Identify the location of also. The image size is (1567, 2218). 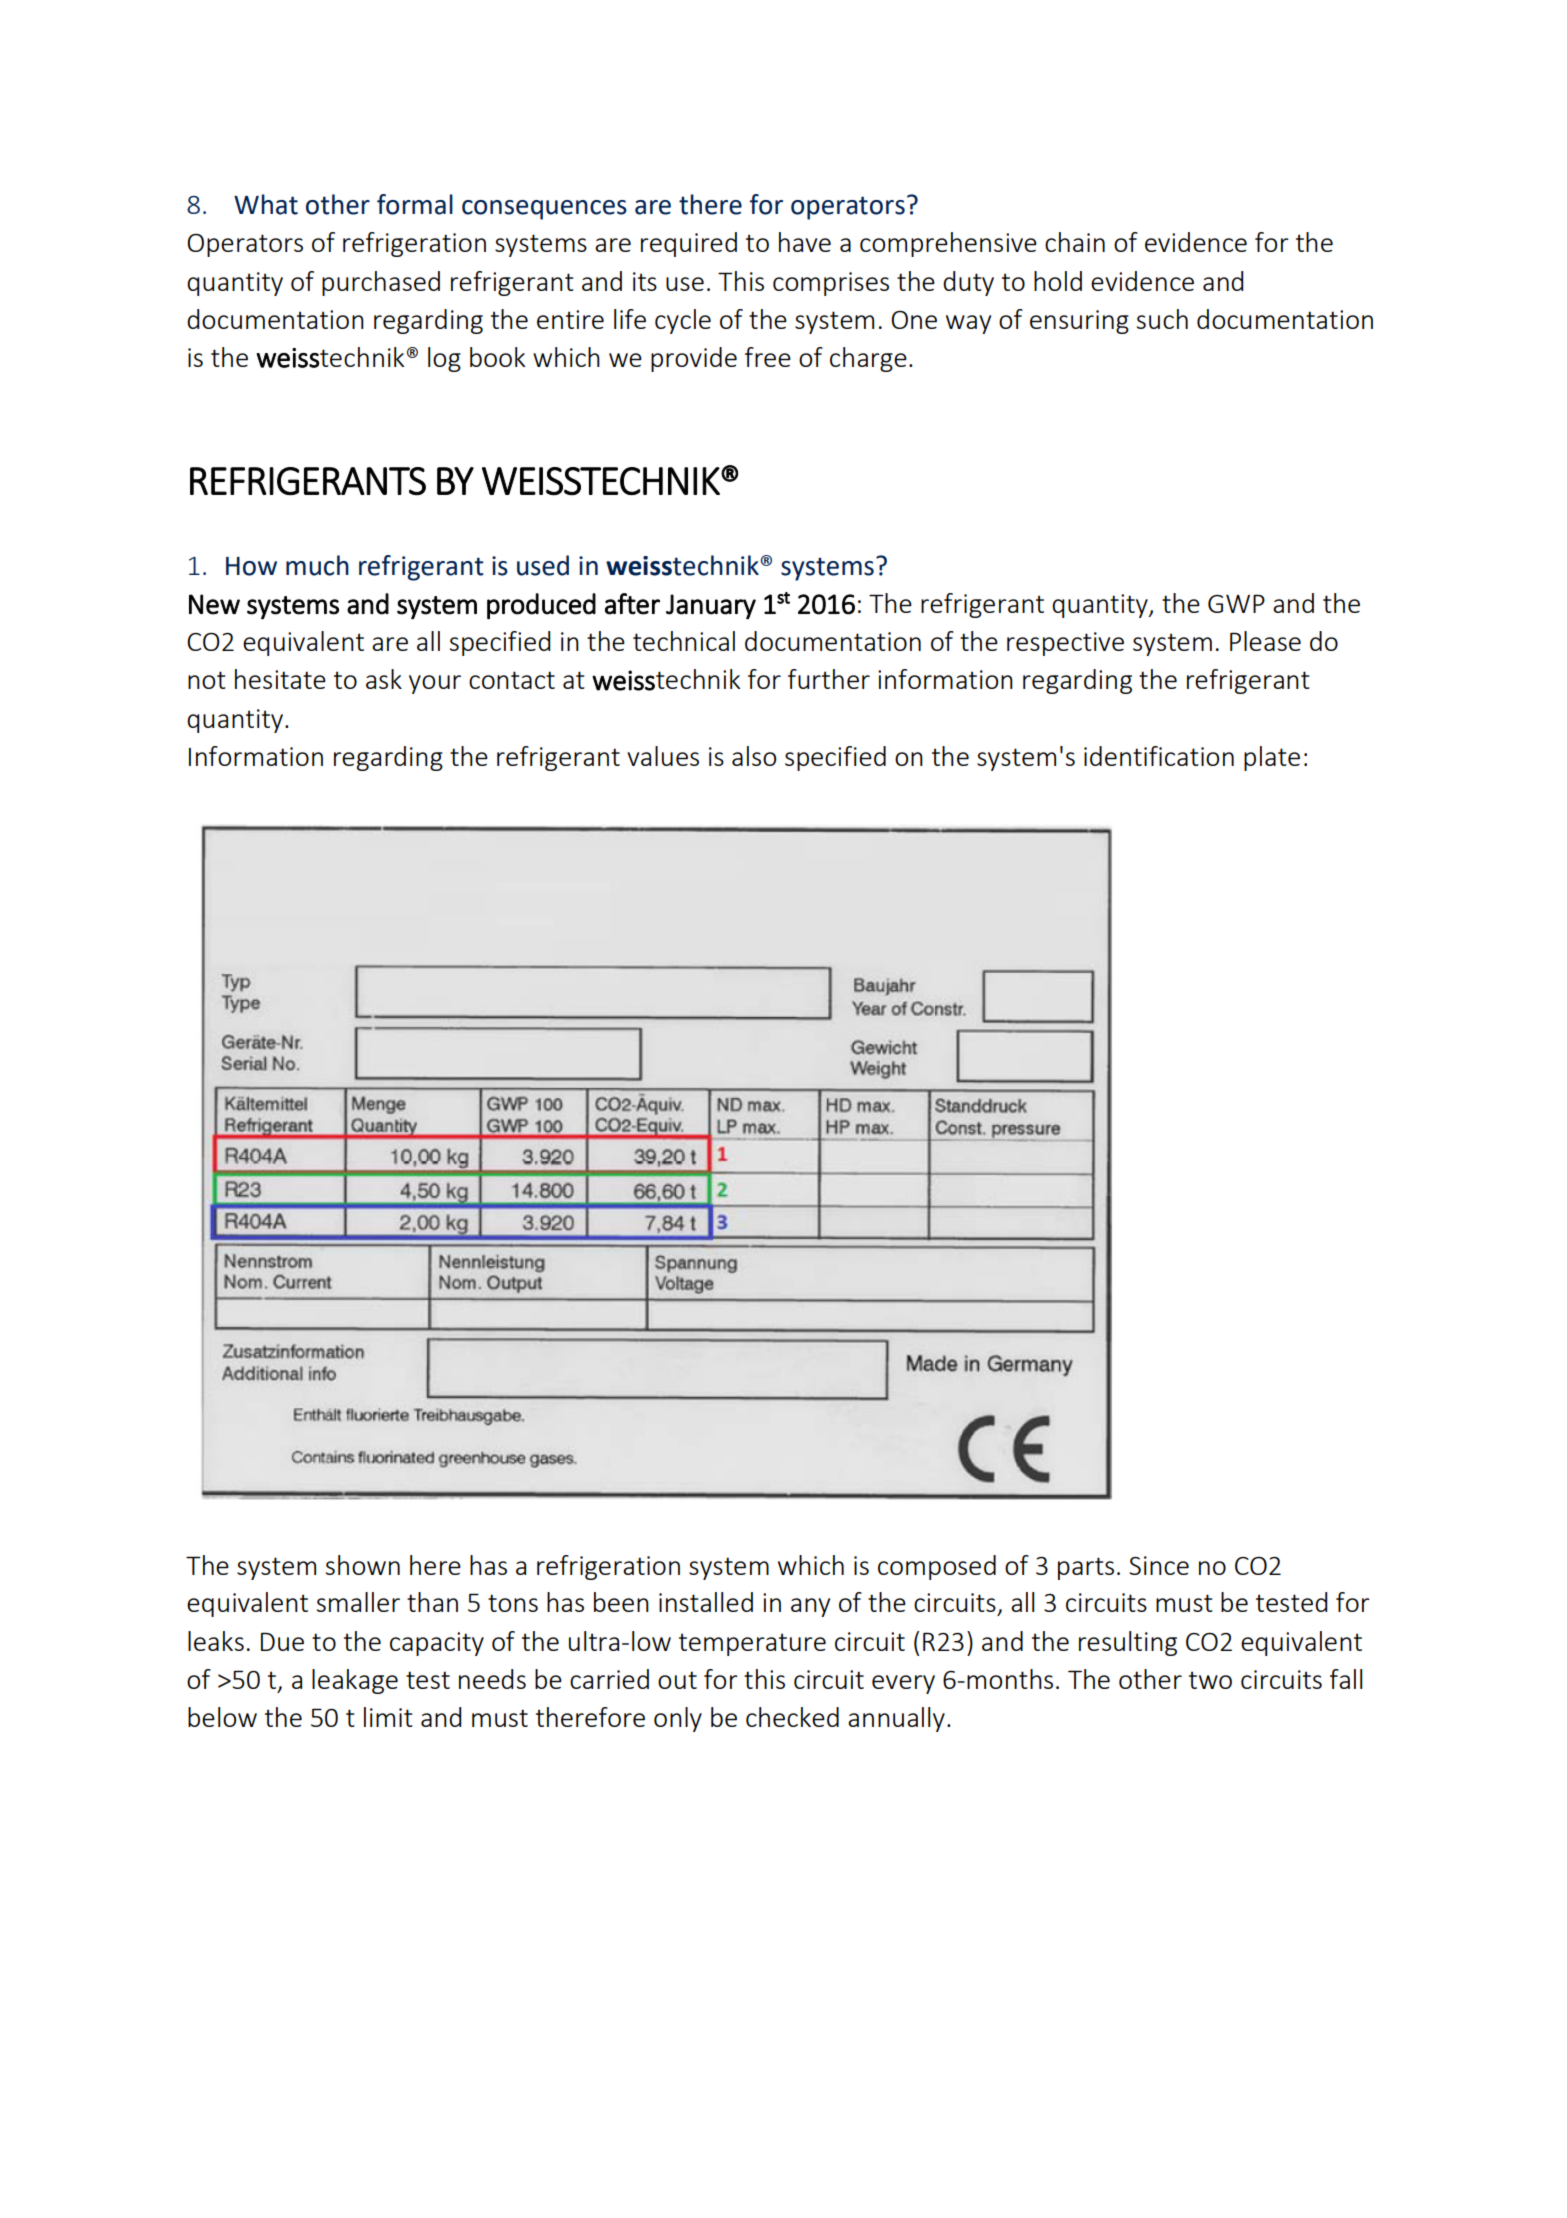
(754, 756).
